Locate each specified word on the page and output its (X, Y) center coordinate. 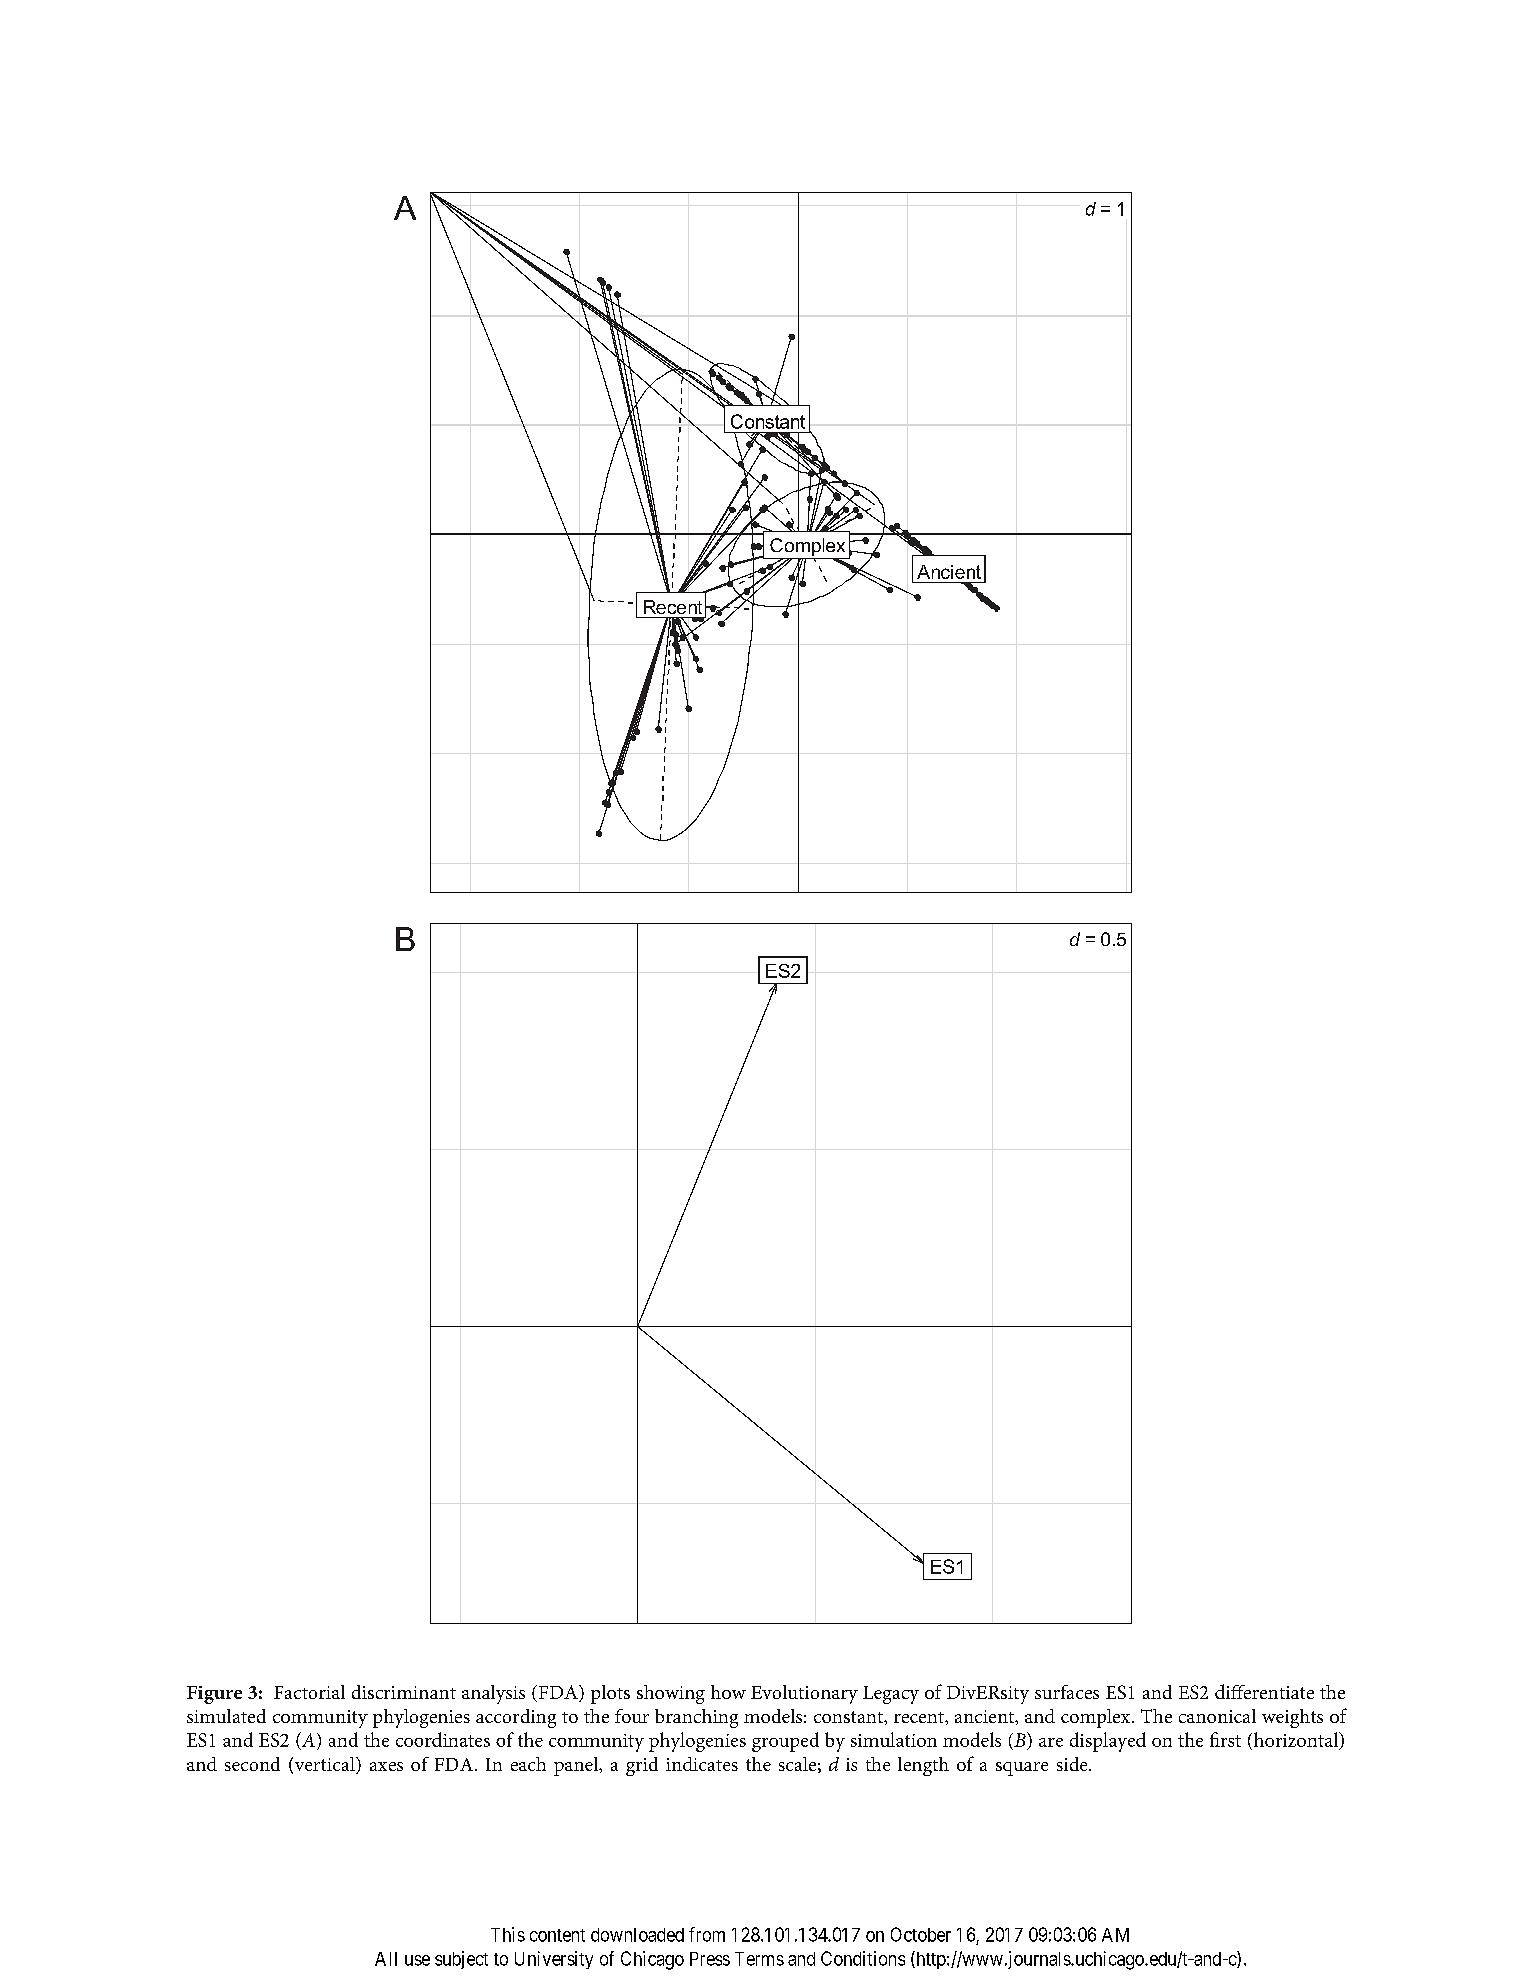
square (1022, 1769)
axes (386, 1766)
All (386, 1959)
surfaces (1067, 1692)
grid (642, 1766)
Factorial (309, 1692)
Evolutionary (804, 1694)
